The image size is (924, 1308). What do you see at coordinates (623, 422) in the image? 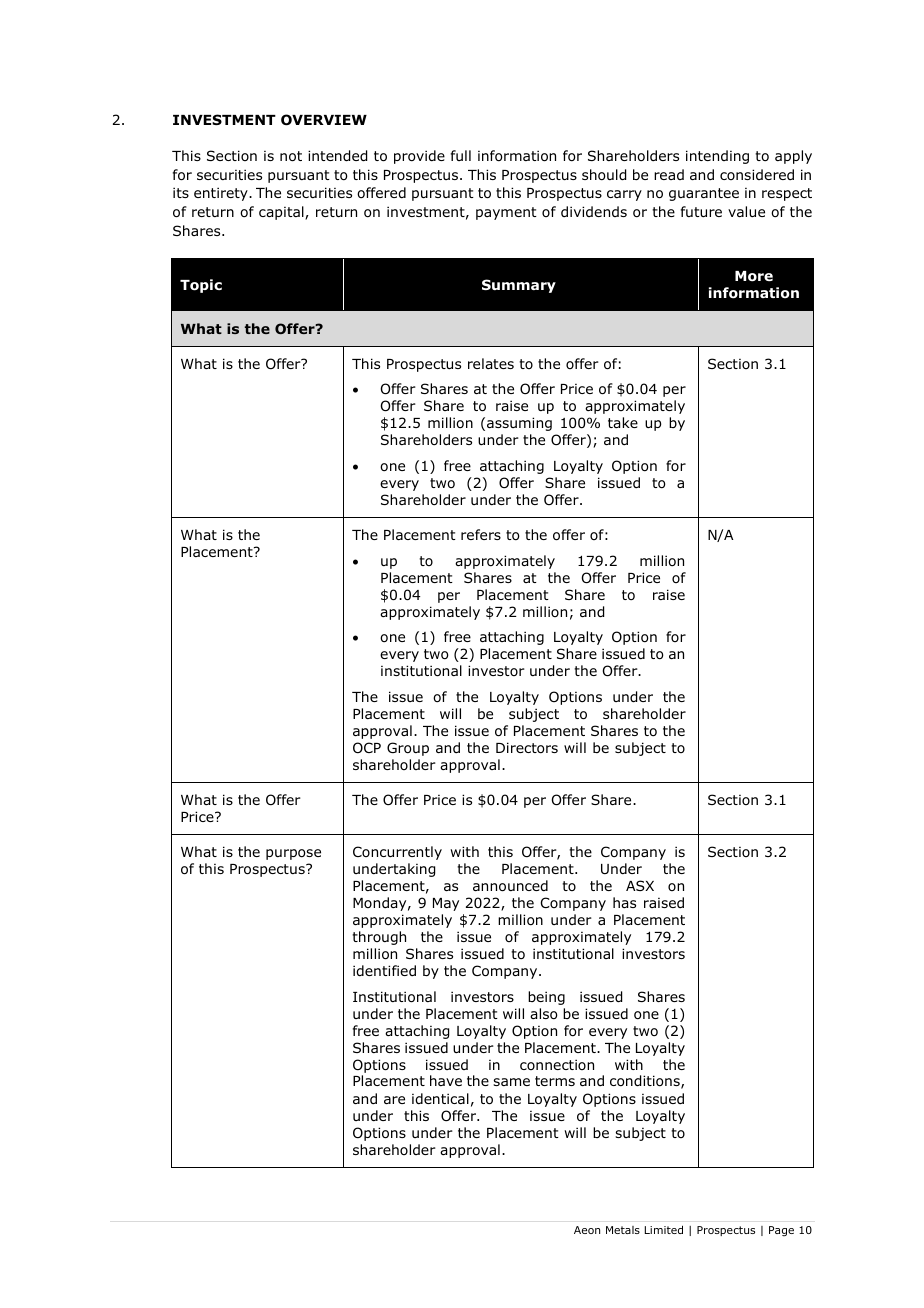
I see `take` at bounding box center [623, 422].
